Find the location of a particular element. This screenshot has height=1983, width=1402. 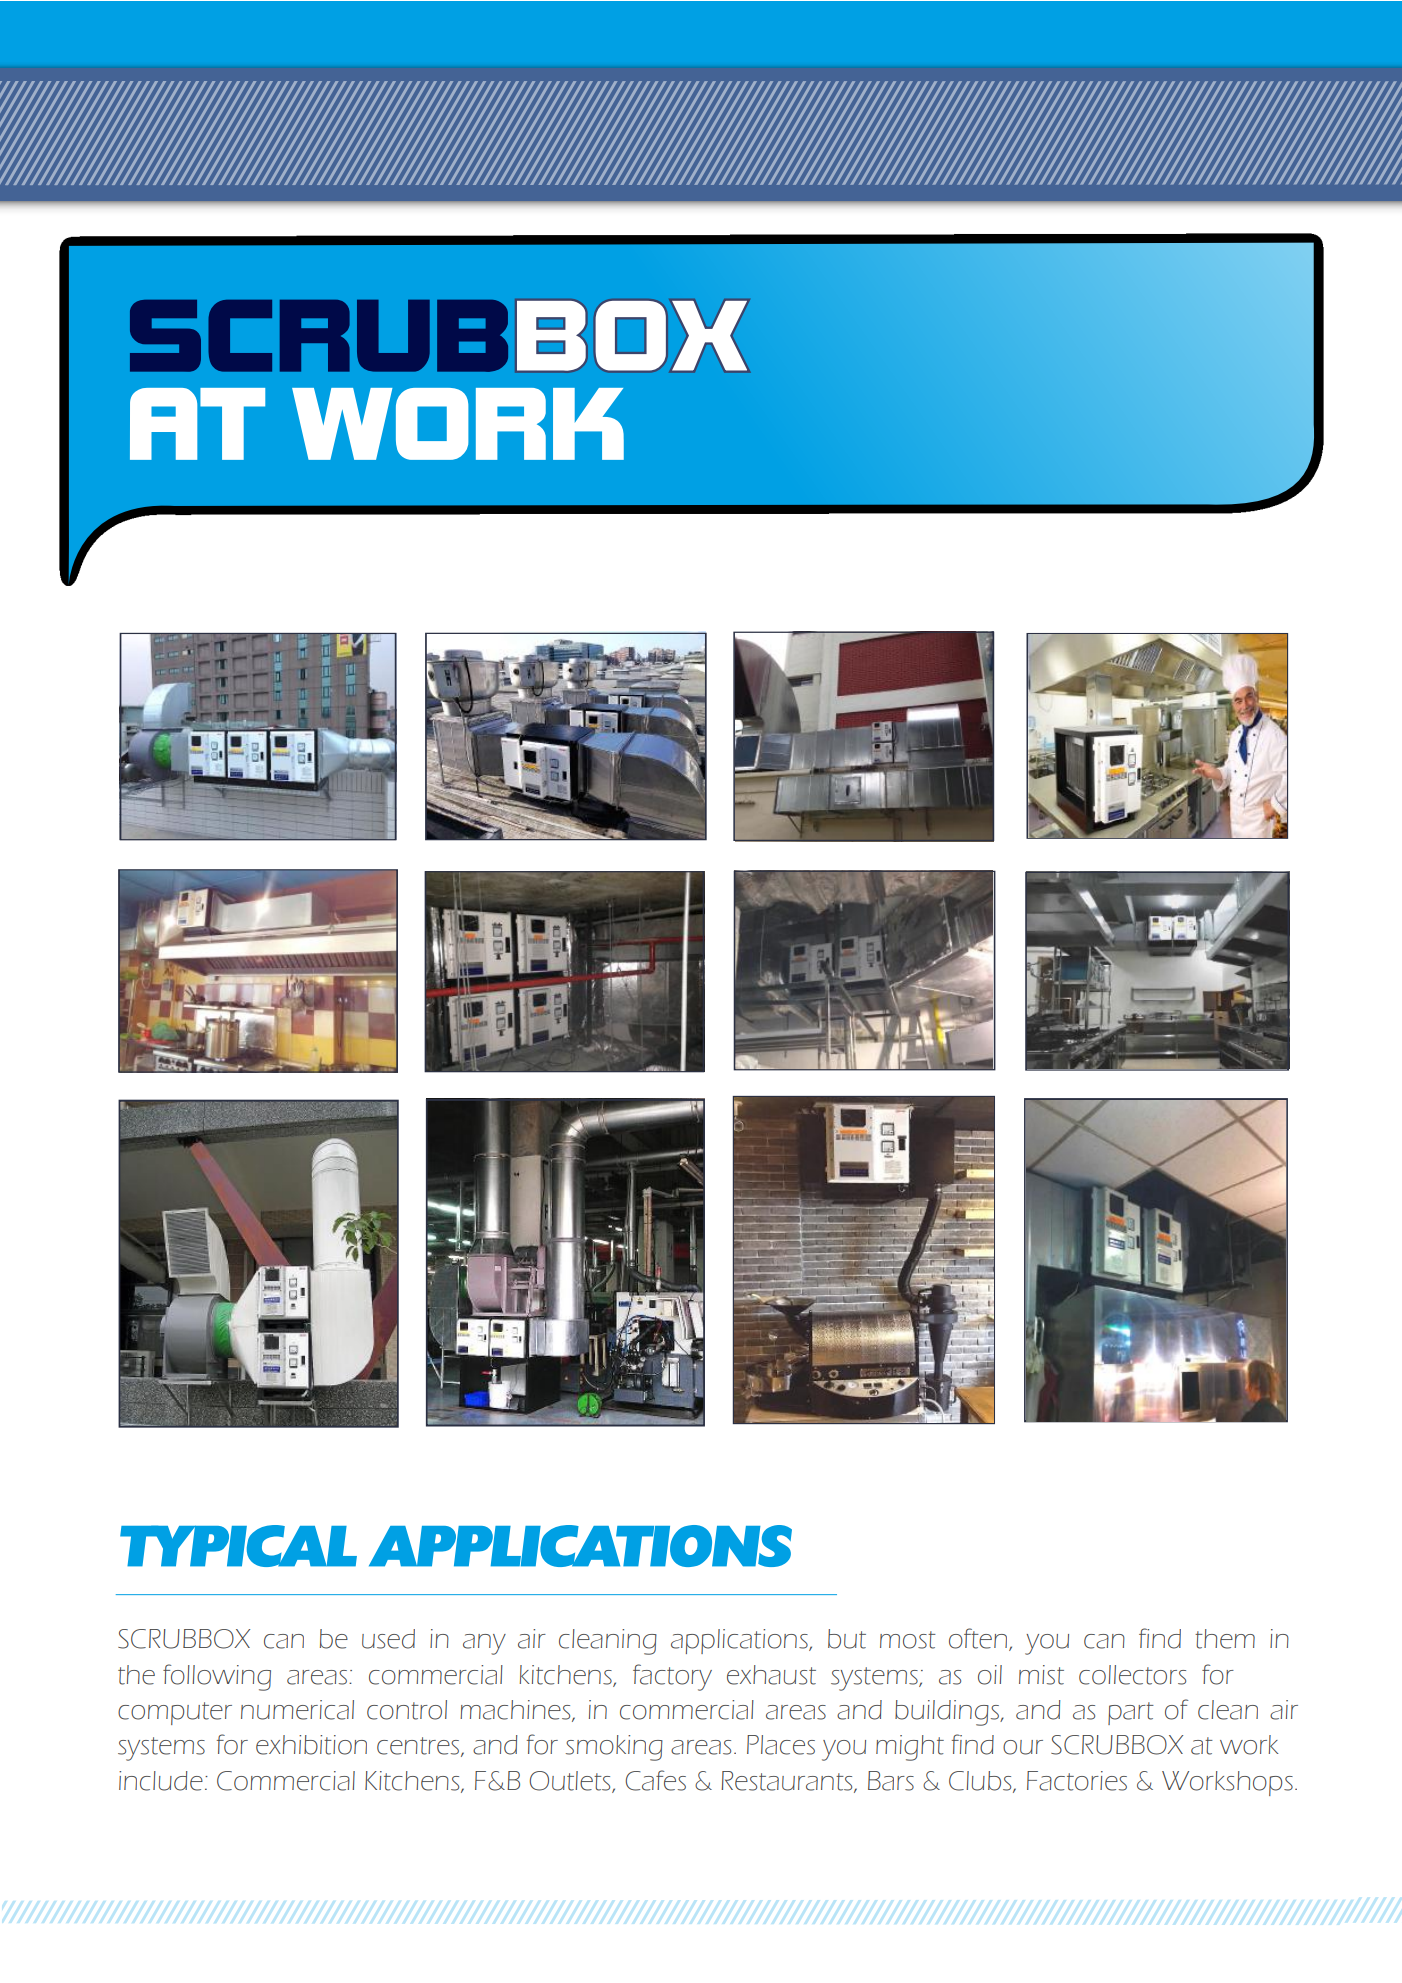

but is located at coordinates (847, 1639).
